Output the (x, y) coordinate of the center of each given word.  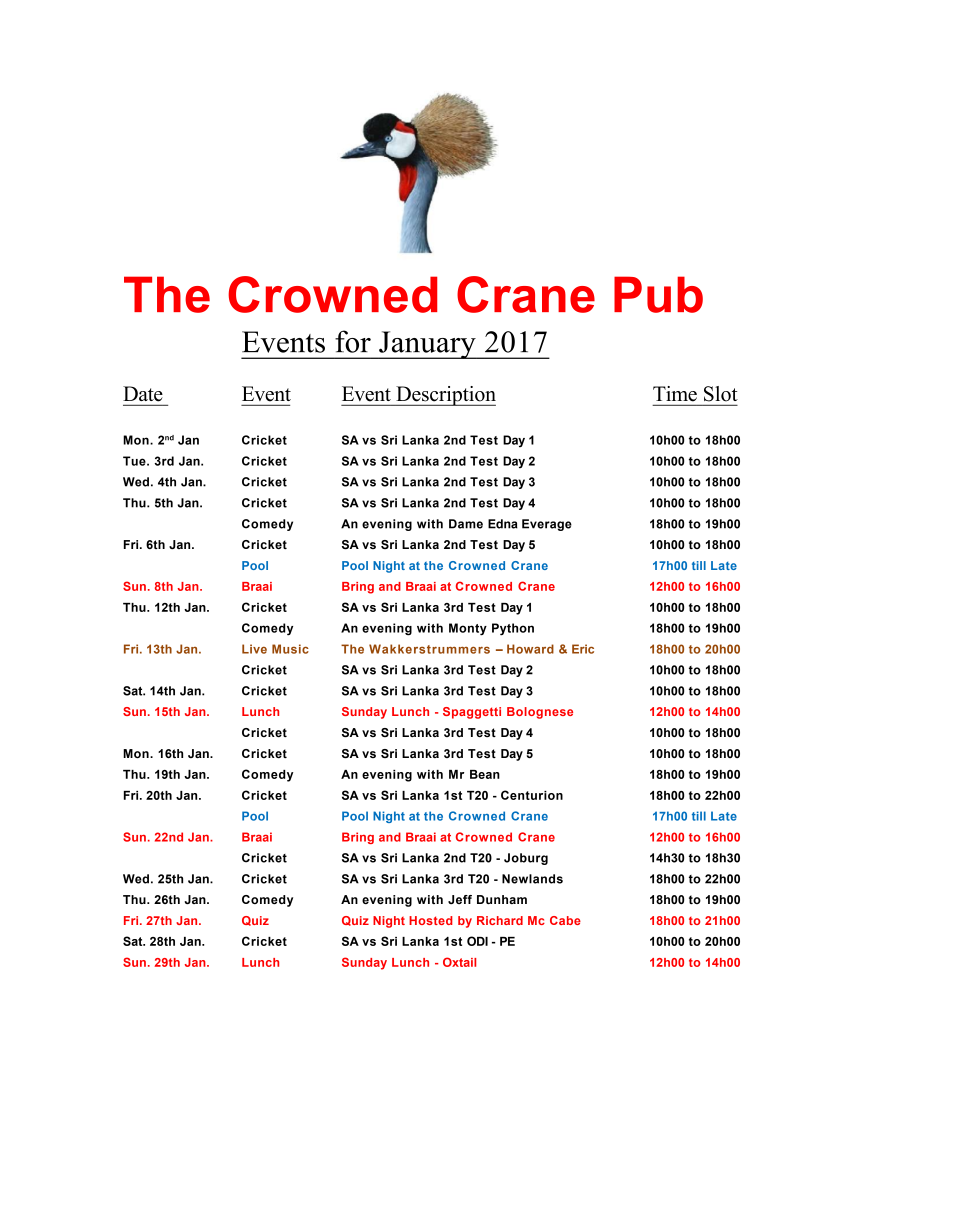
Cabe (565, 920)
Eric (583, 649)
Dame (466, 524)
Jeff (460, 899)
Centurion (532, 795)
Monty (468, 629)
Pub (658, 294)
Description (445, 396)
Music (290, 649)
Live (254, 649)
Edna (503, 524)
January (427, 345)
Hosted (431, 920)
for (353, 341)
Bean (485, 774)
